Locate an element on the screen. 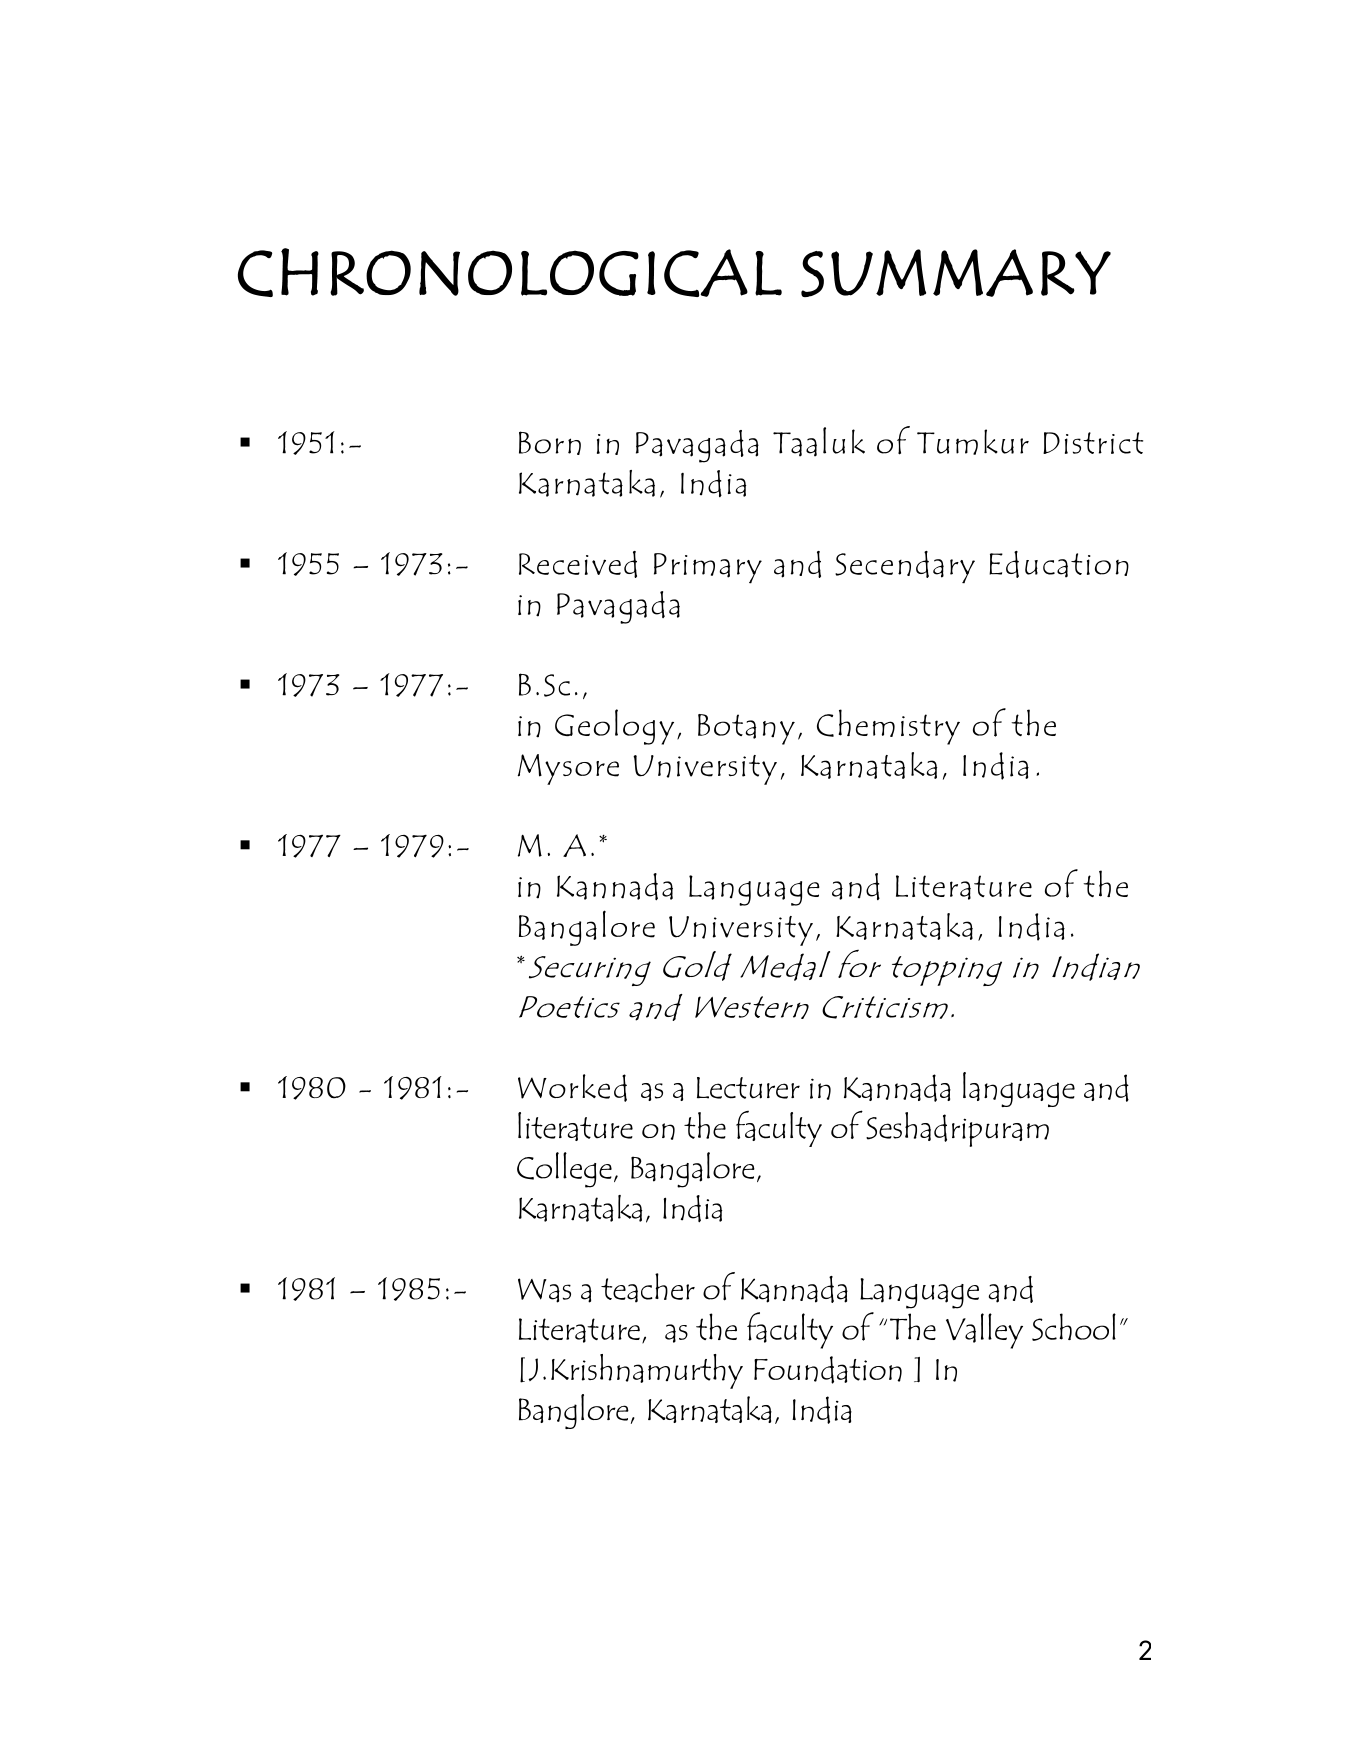 Image resolution: width=1349 pixels, height=1746 pixels. teacher is located at coordinates (648, 1288).
